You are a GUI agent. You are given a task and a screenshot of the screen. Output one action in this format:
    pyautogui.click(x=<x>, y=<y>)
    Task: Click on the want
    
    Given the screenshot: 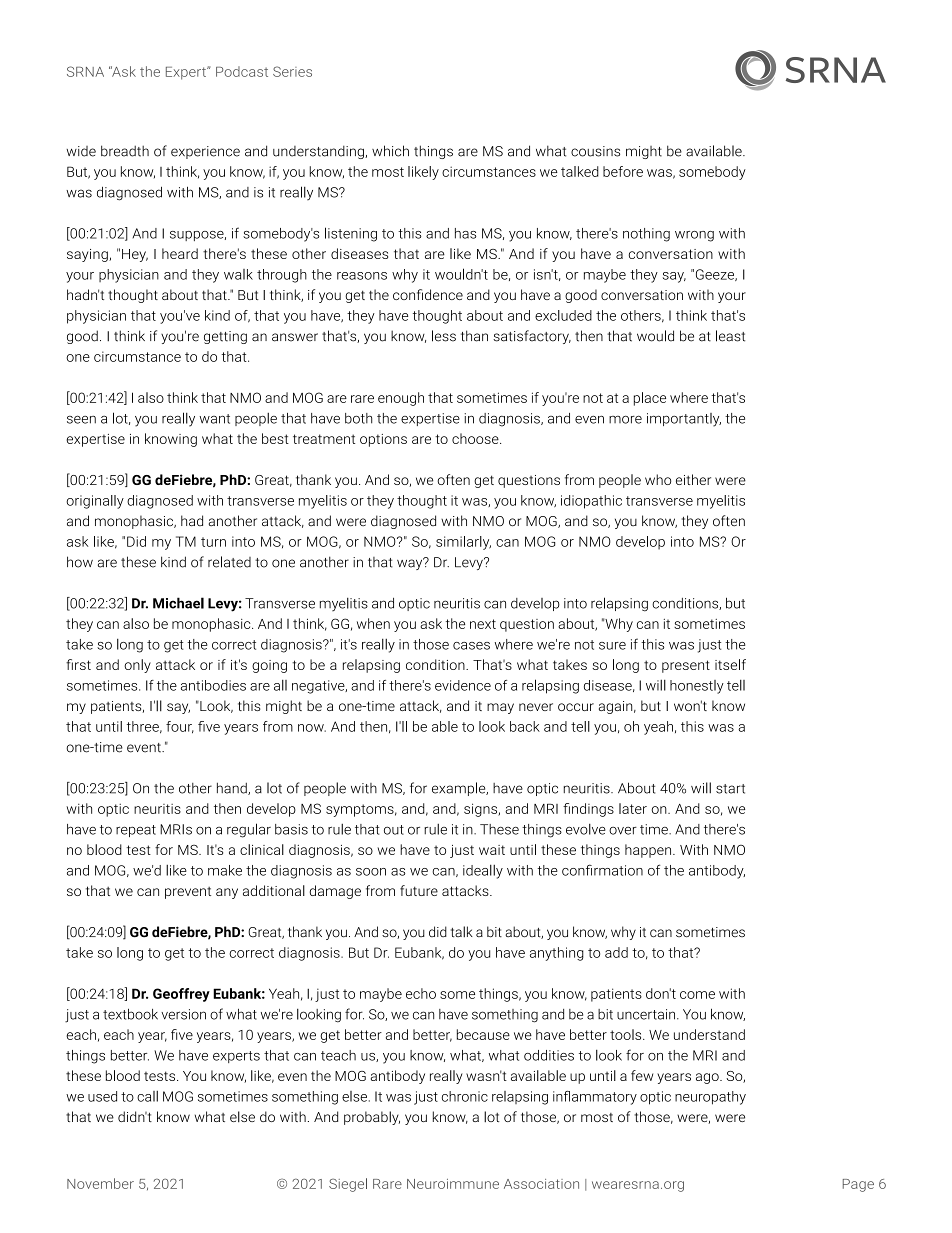 What is the action you would take?
    pyautogui.click(x=214, y=419)
